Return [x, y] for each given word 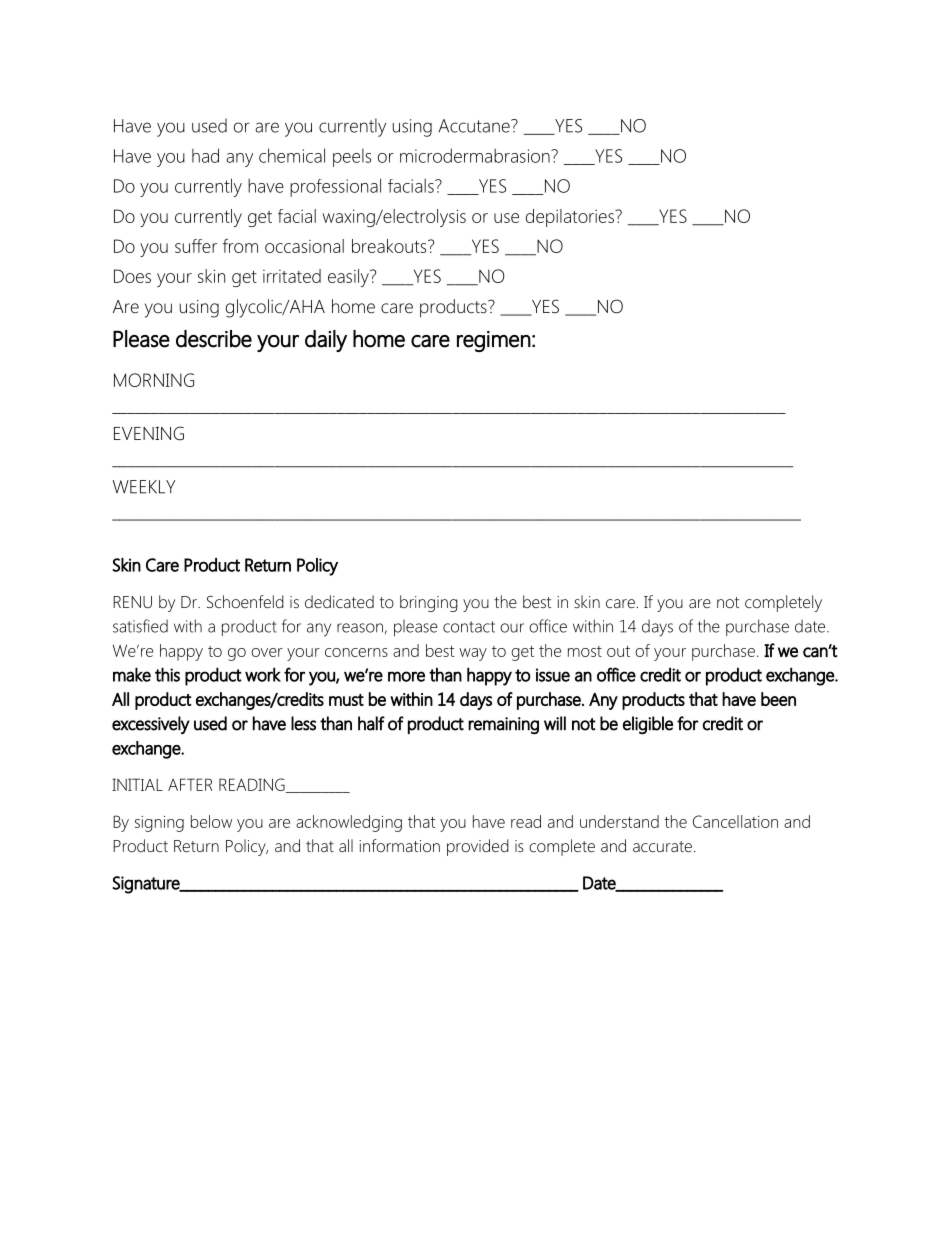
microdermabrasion [476, 155]
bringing [429, 603]
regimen [494, 341]
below [211, 821]
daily [326, 341]
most [585, 651]
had [205, 155]
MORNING [154, 380]
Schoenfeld [245, 601]
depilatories [571, 218]
